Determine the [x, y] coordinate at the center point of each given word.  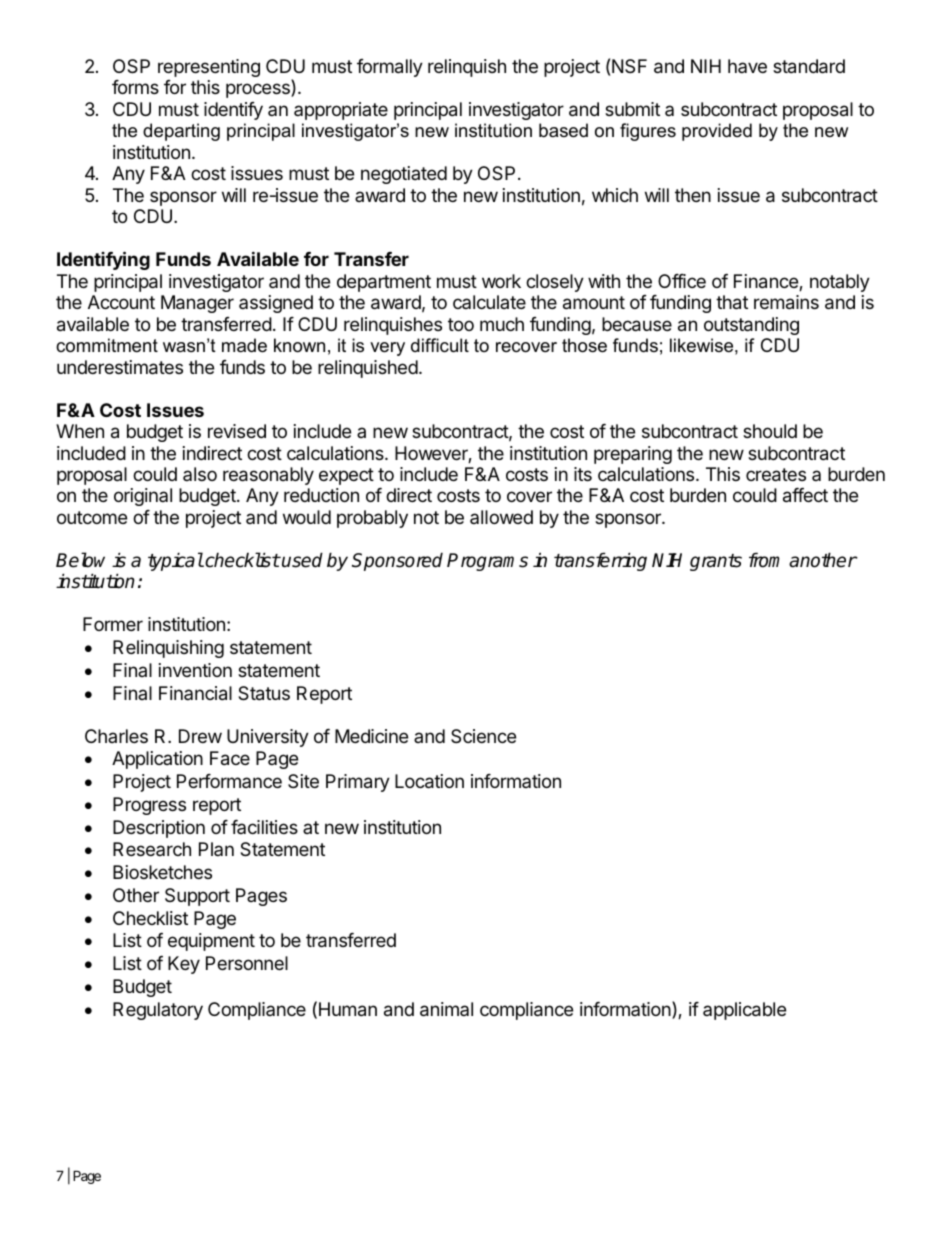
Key [184, 965]
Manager [197, 304]
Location [429, 781]
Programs [487, 562]
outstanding [751, 326]
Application [157, 760]
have [747, 66]
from [764, 560]
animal [446, 1009]
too [461, 324]
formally [390, 68]
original [143, 497]
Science [483, 736]
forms [135, 87]
